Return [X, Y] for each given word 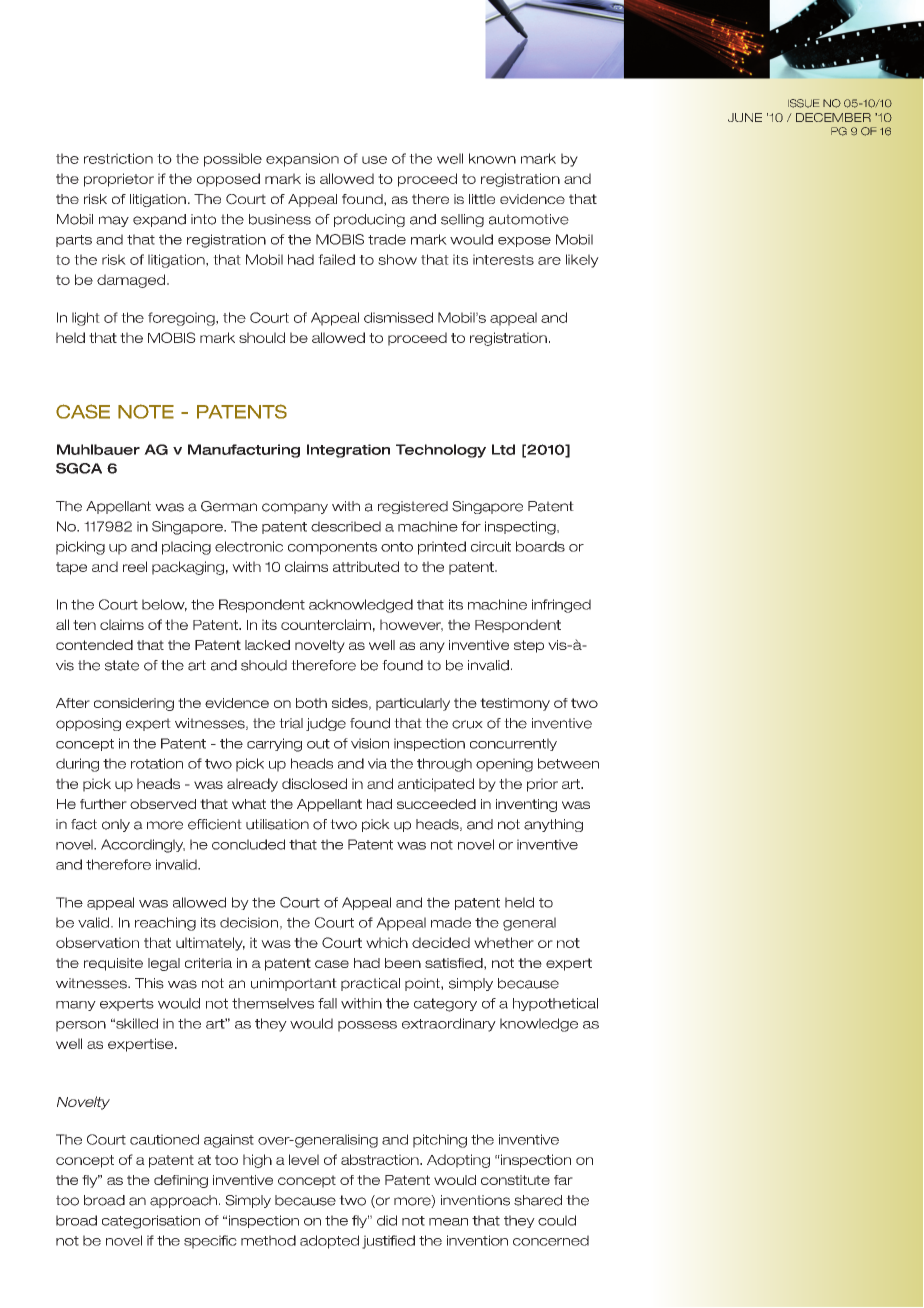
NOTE [146, 411]
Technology [441, 451]
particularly [413, 704]
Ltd [503, 449]
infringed [561, 606]
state [122, 665]
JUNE [745, 117]
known [492, 158]
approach [183, 1201]
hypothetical [555, 1004]
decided [441, 942]
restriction [118, 158]
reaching [165, 924]
